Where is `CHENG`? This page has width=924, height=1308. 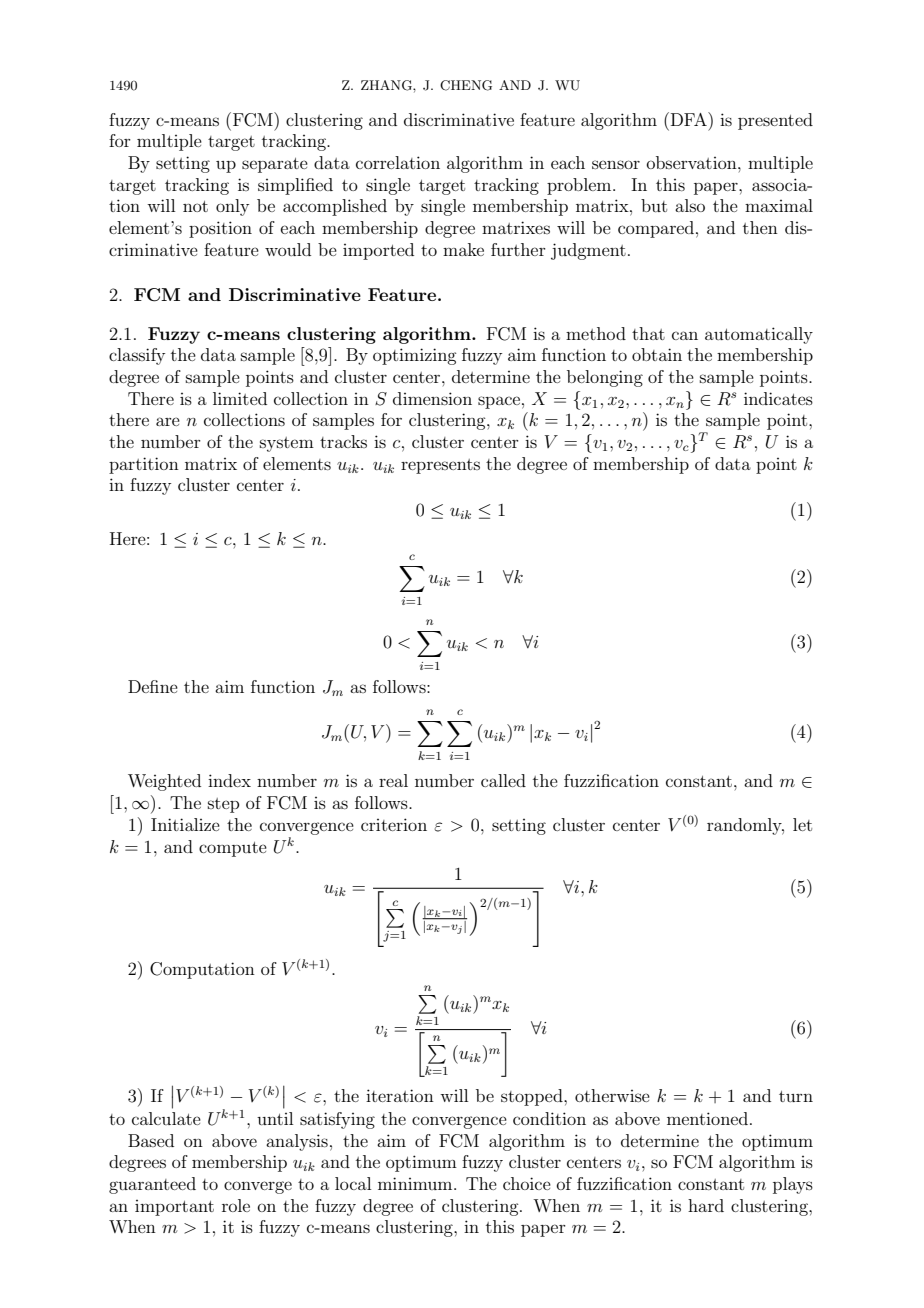
CHENG is located at coordinates (466, 85).
